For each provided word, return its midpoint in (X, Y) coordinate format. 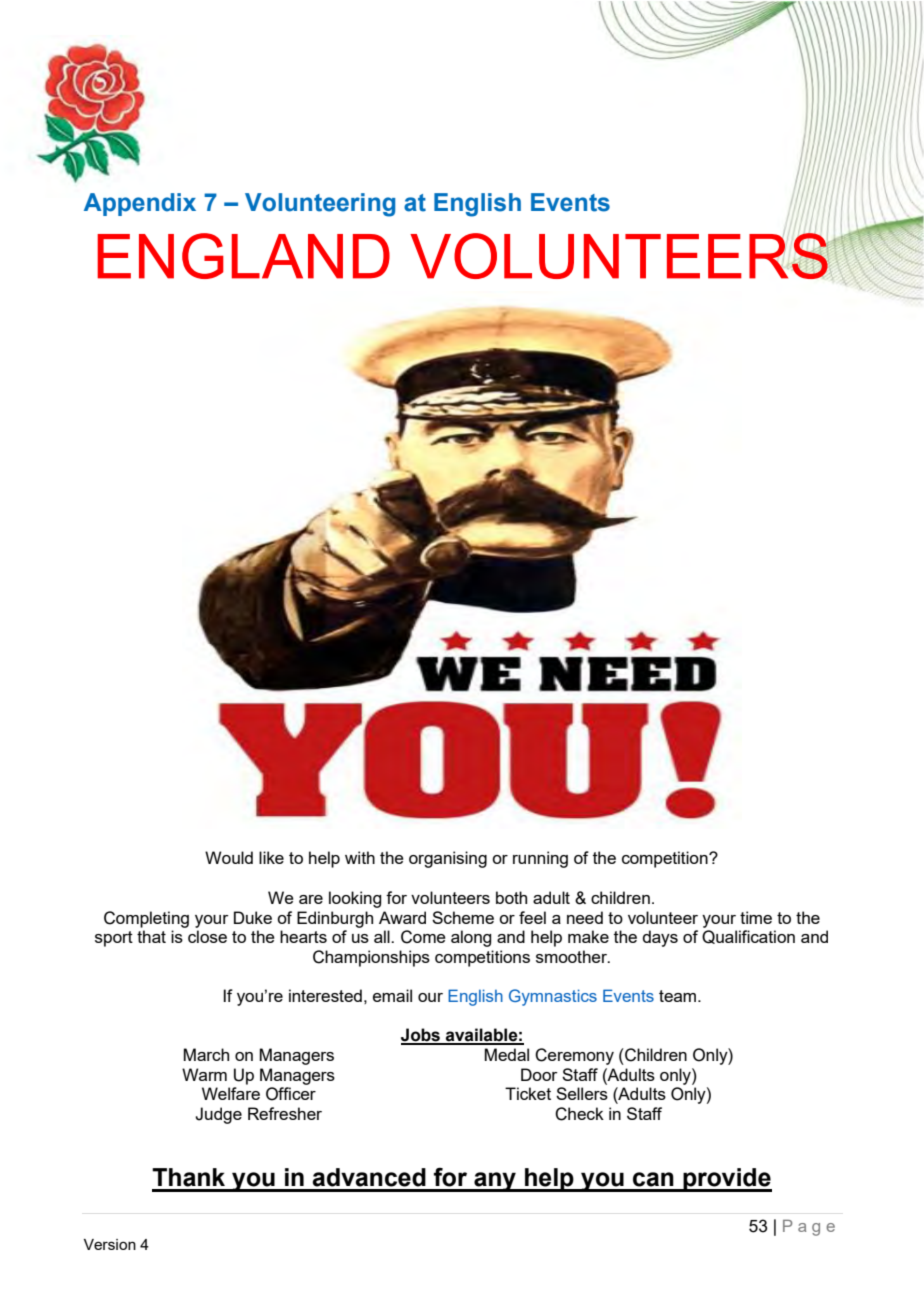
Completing (146, 919)
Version (110, 1244)
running (540, 859)
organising (448, 859)
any (495, 1182)
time (756, 917)
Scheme (463, 917)
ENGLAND (243, 256)
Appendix (140, 204)
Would (229, 857)
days (660, 938)
